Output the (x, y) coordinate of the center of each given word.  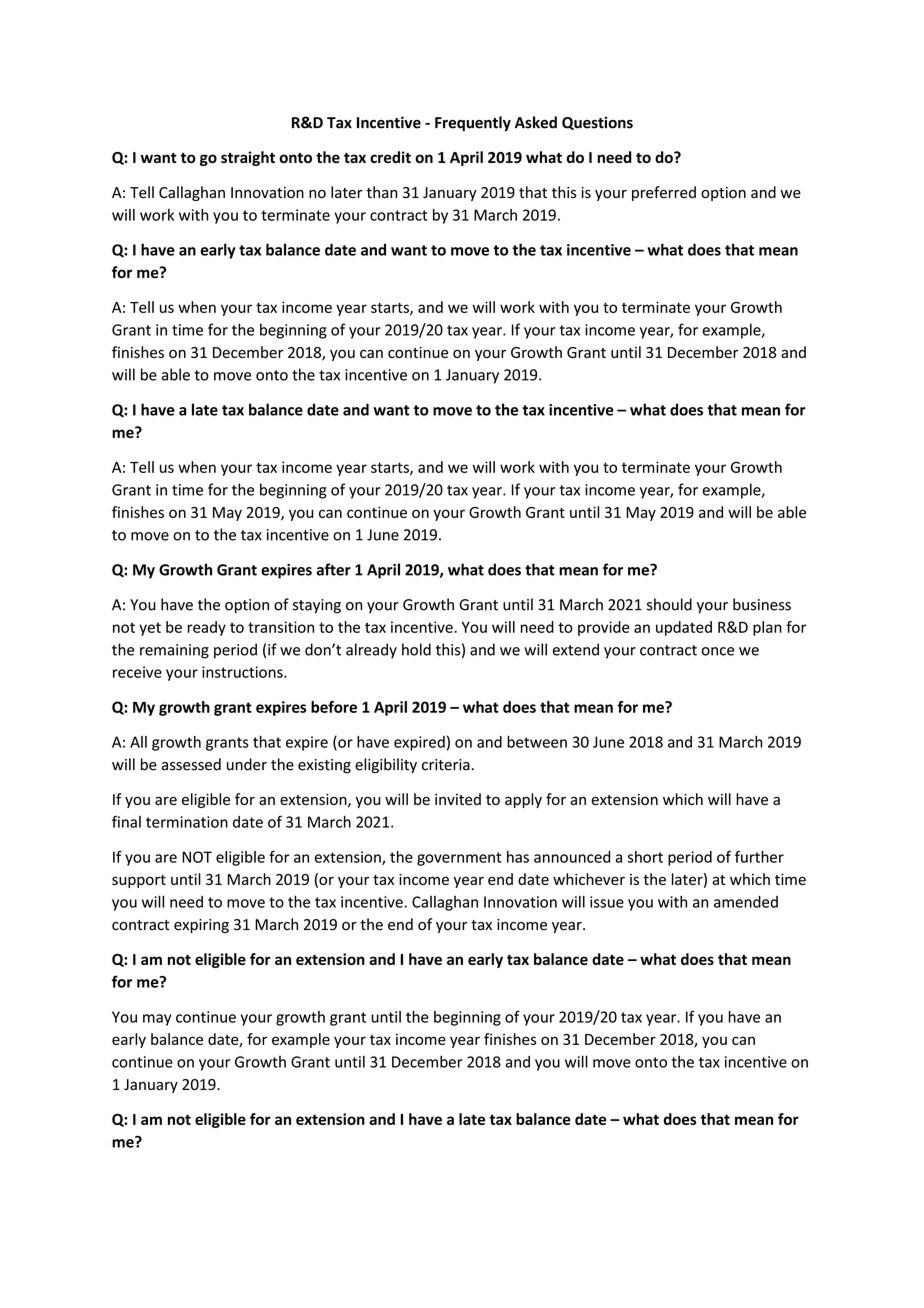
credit (390, 157)
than (381, 192)
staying (317, 606)
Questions (597, 123)
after (334, 569)
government (459, 859)
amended (746, 902)
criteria (446, 765)
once (718, 651)
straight (248, 158)
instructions (243, 672)
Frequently (473, 123)
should (669, 604)
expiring (201, 926)
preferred (664, 193)
